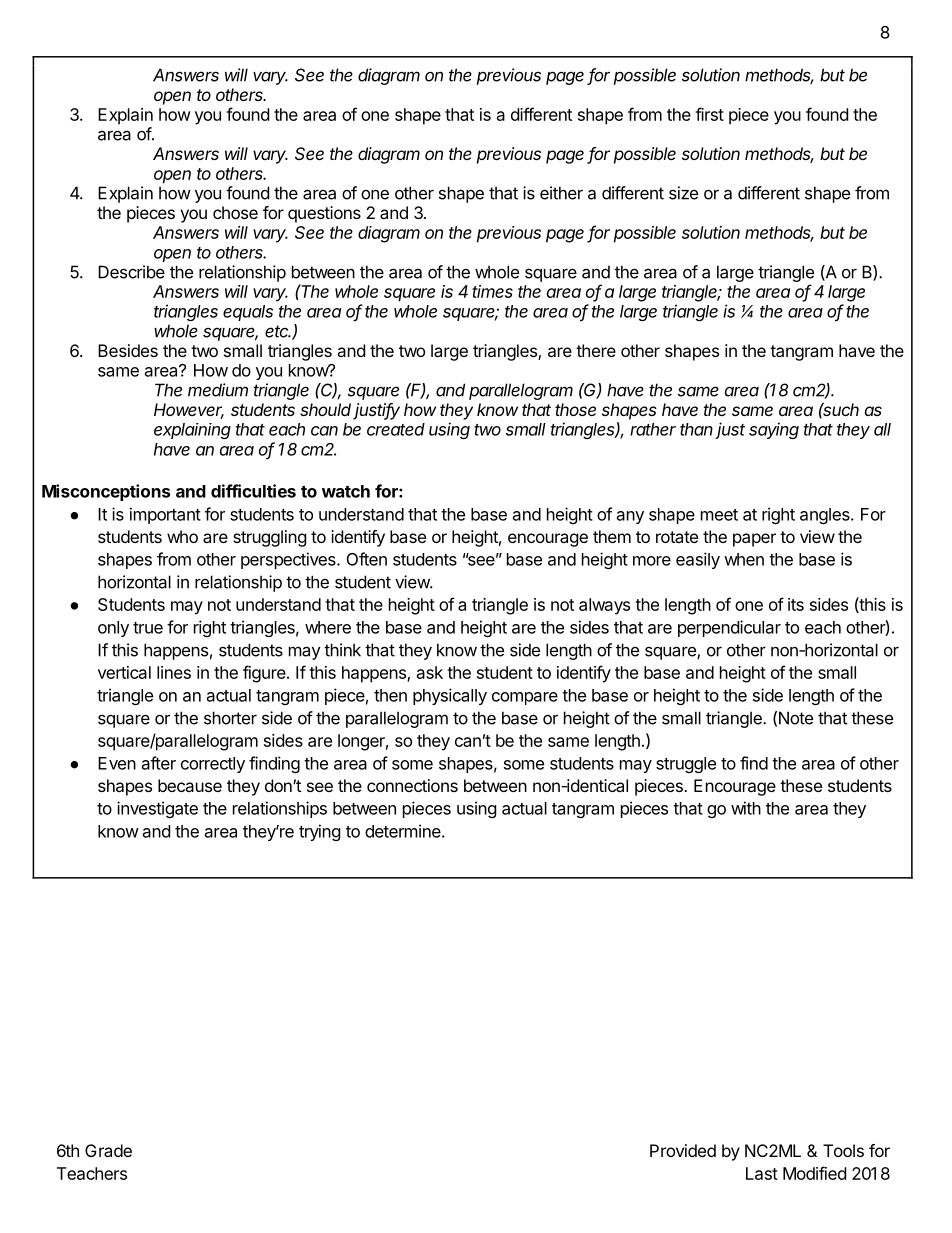 The image size is (952, 1233). What do you see at coordinates (709, 114) in the page?
I see `first` at bounding box center [709, 114].
